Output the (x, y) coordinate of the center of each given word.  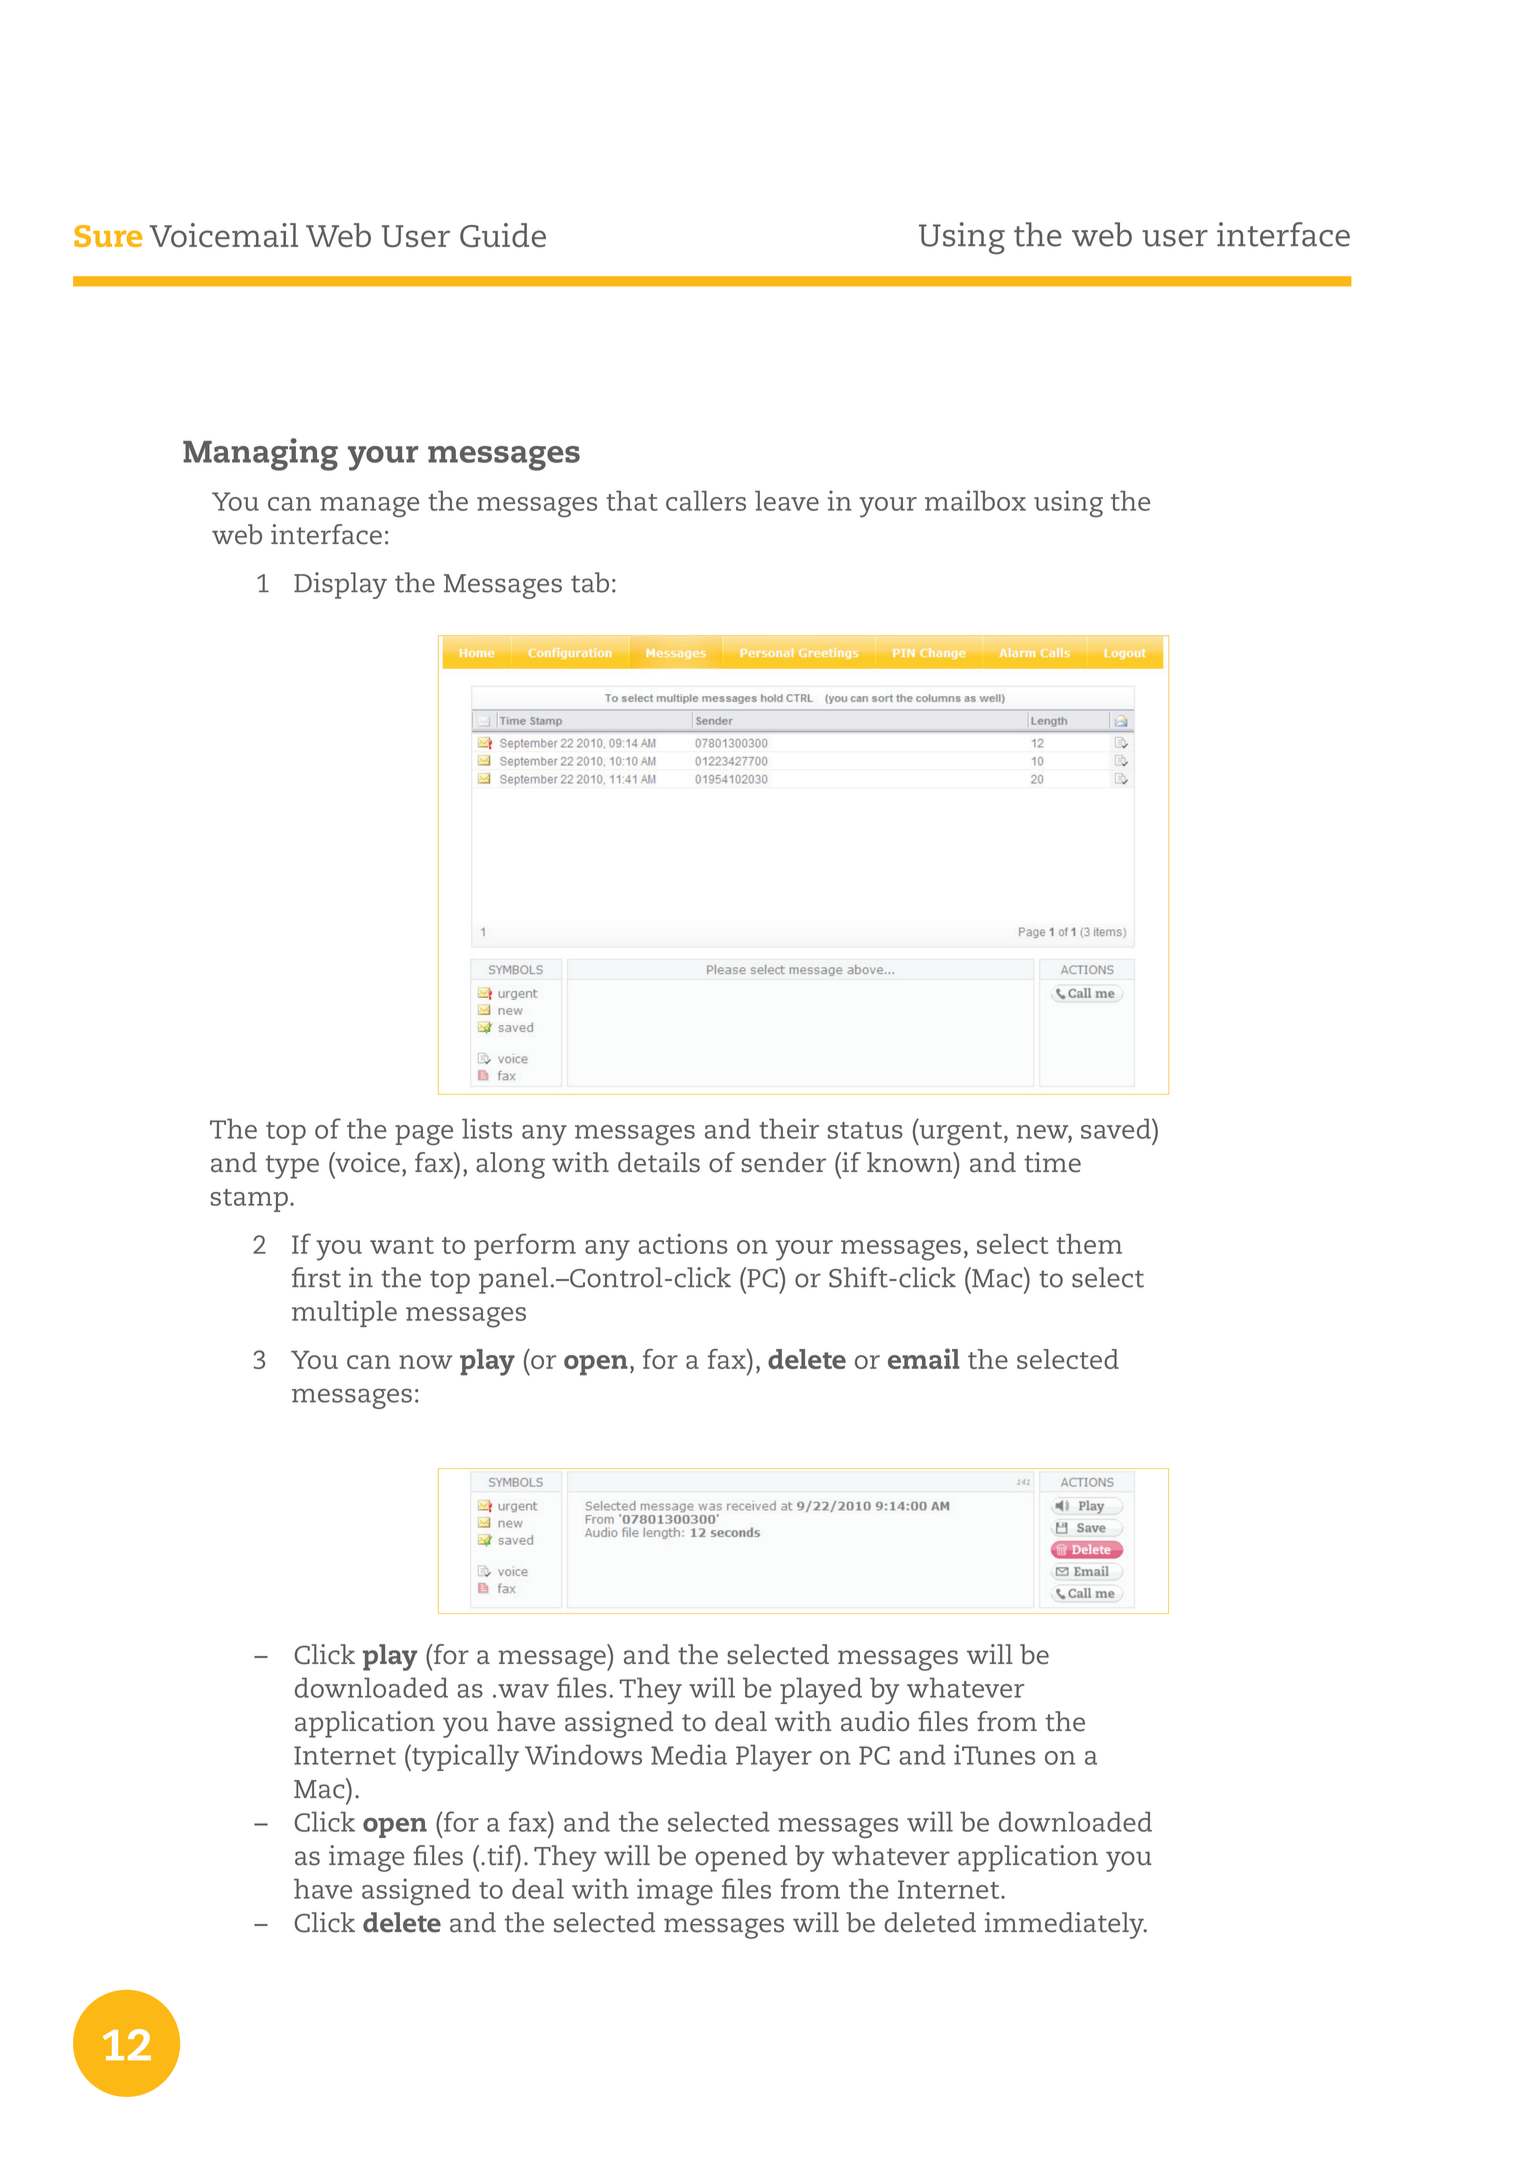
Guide (503, 235)
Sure (108, 236)
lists (487, 1128)
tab (590, 582)
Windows (583, 1754)
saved (1117, 1128)
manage (369, 507)
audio (875, 1721)
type (292, 1167)
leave (787, 501)
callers (706, 500)
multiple (344, 1313)
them (1089, 1244)
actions (683, 1243)
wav (523, 1691)
